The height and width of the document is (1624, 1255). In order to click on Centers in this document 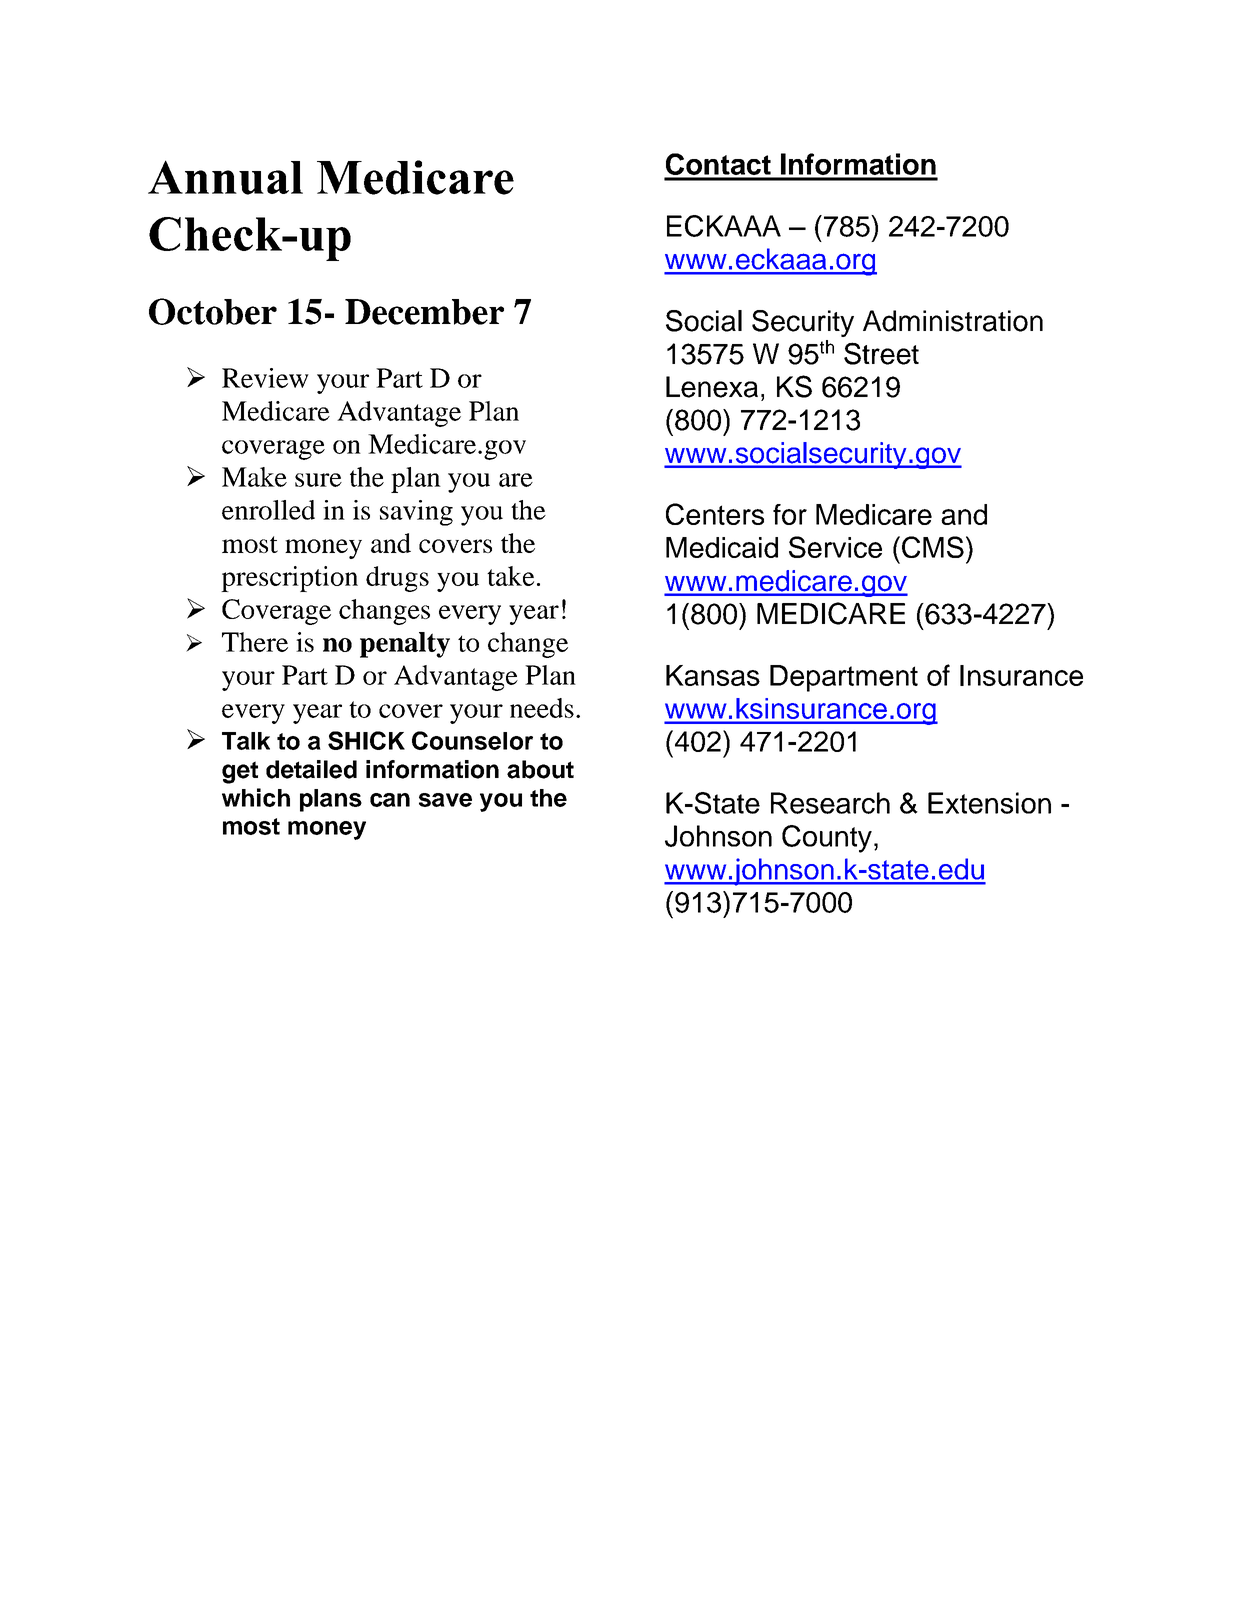, I will do `click(715, 514)`.
